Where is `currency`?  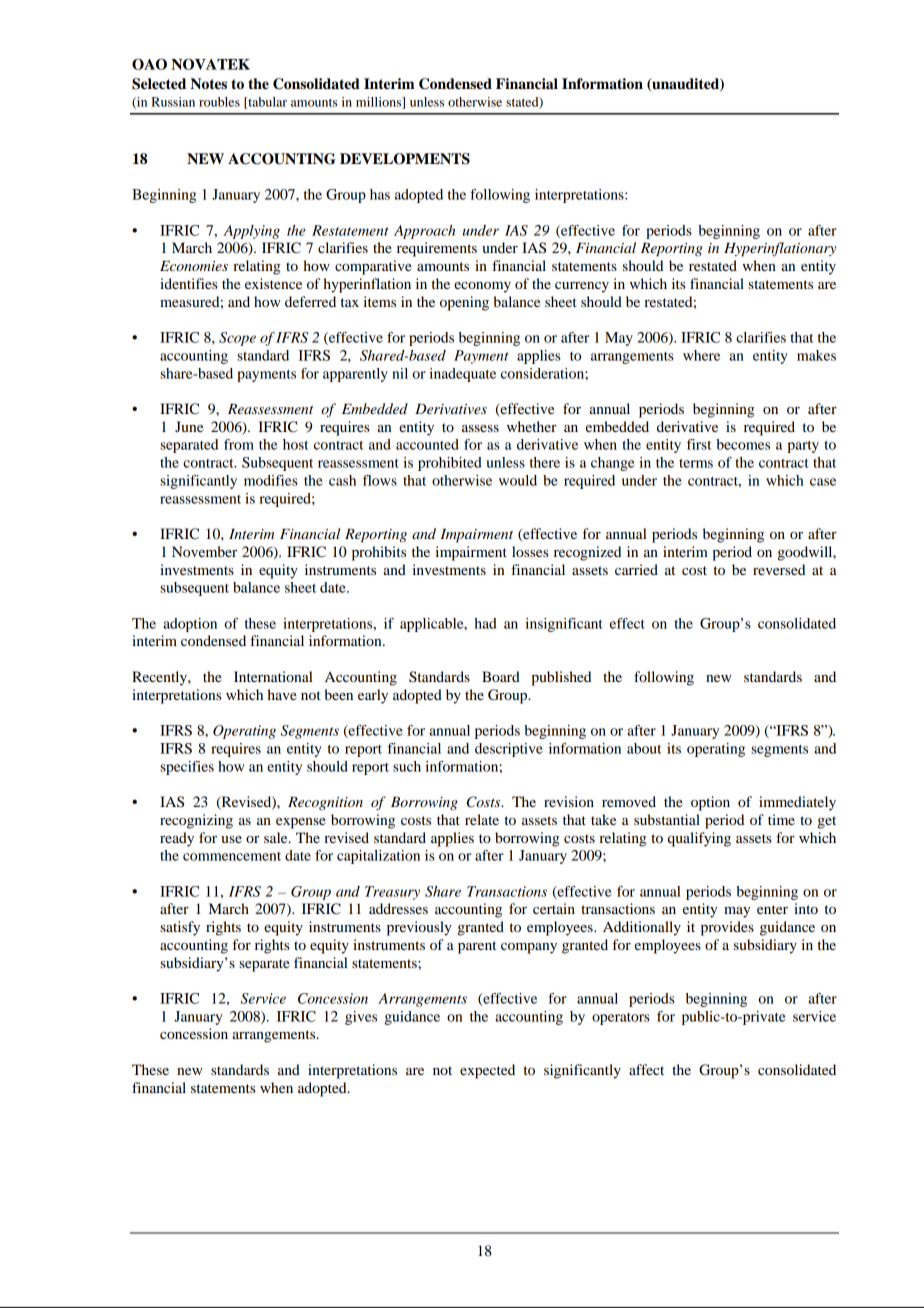 currency is located at coordinates (582, 287).
